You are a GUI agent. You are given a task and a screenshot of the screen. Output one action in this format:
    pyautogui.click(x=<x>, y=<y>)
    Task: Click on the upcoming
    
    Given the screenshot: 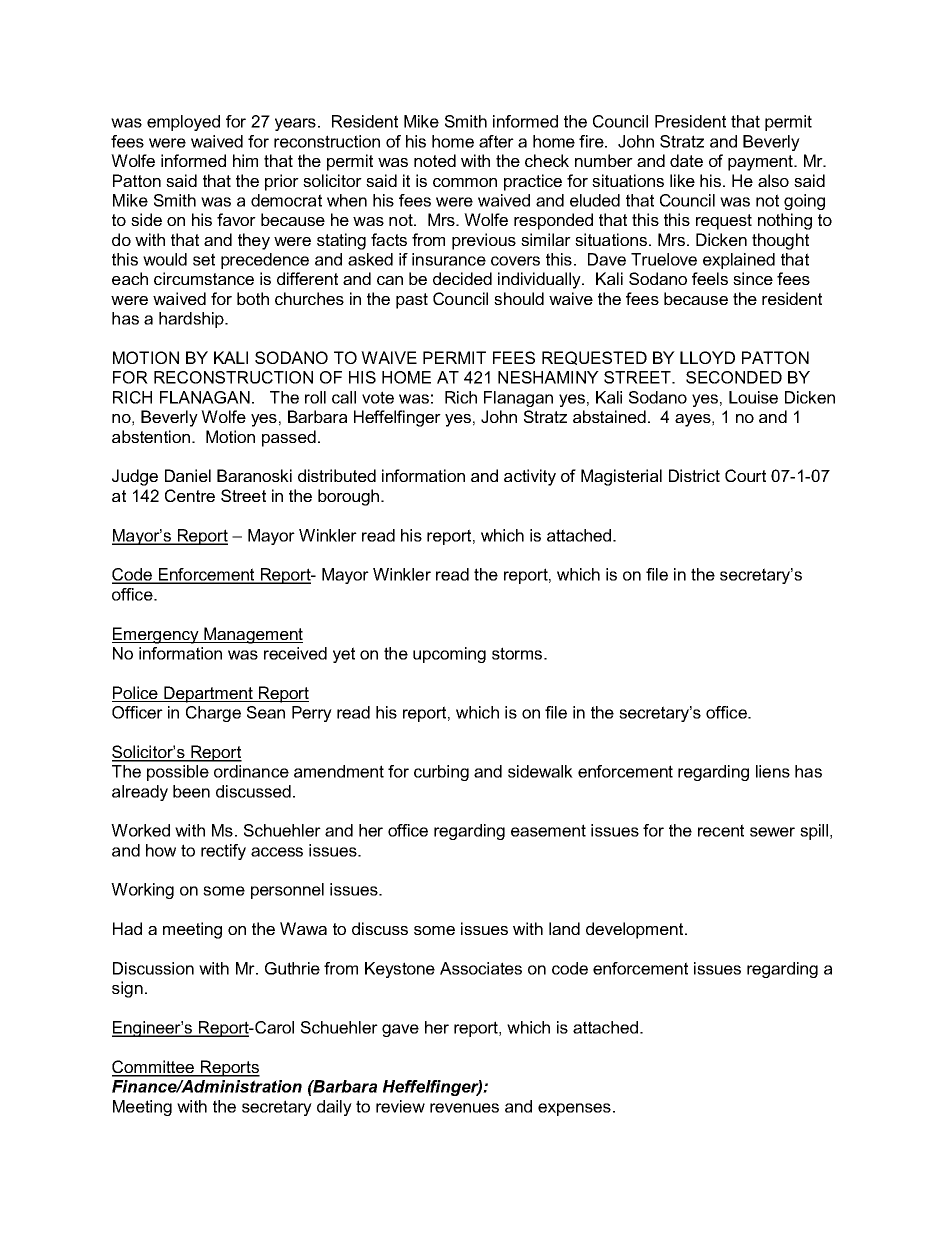 What is the action you would take?
    pyautogui.click(x=449, y=655)
